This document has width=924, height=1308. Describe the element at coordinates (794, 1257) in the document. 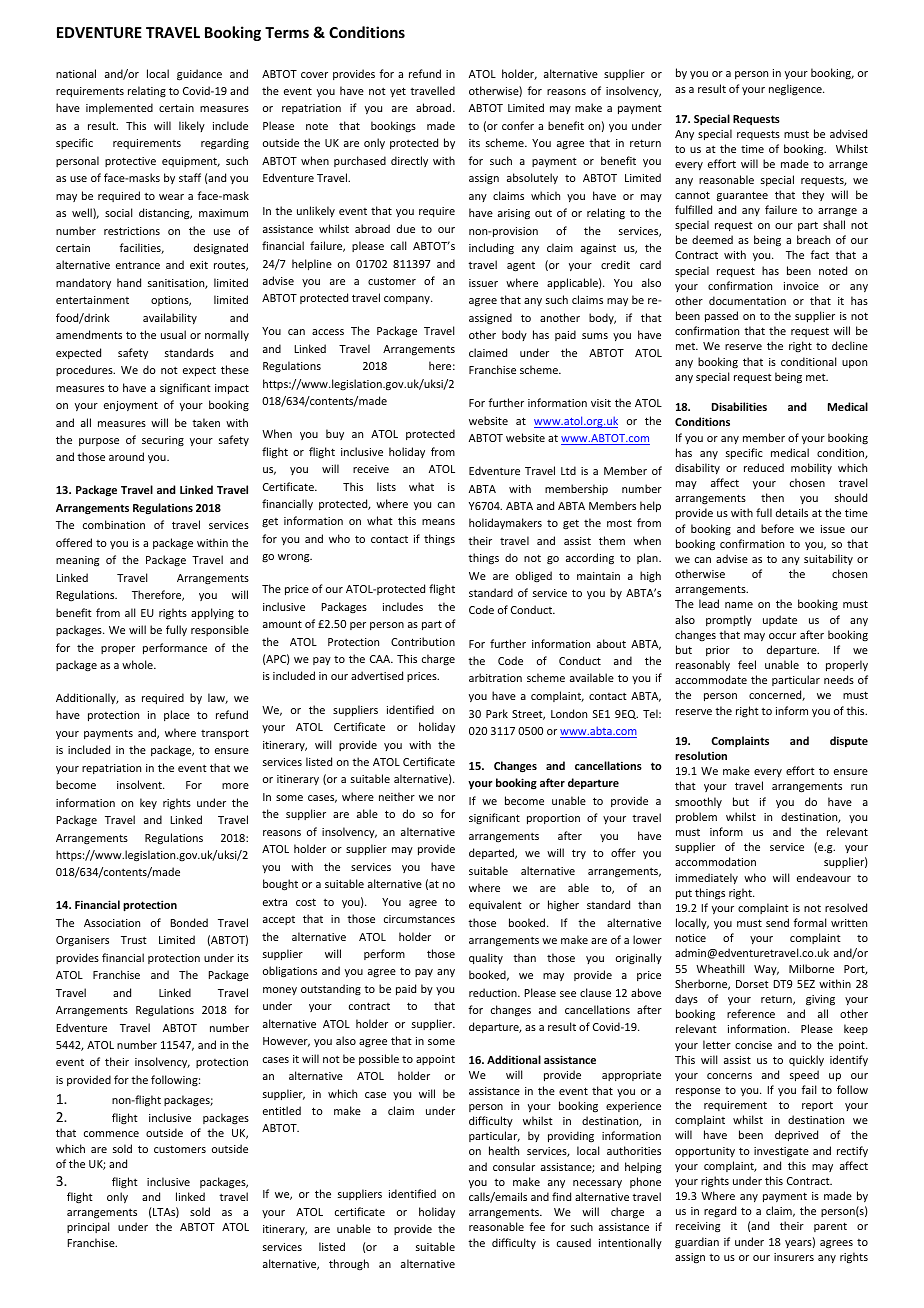

I see `insurers` at that location.
